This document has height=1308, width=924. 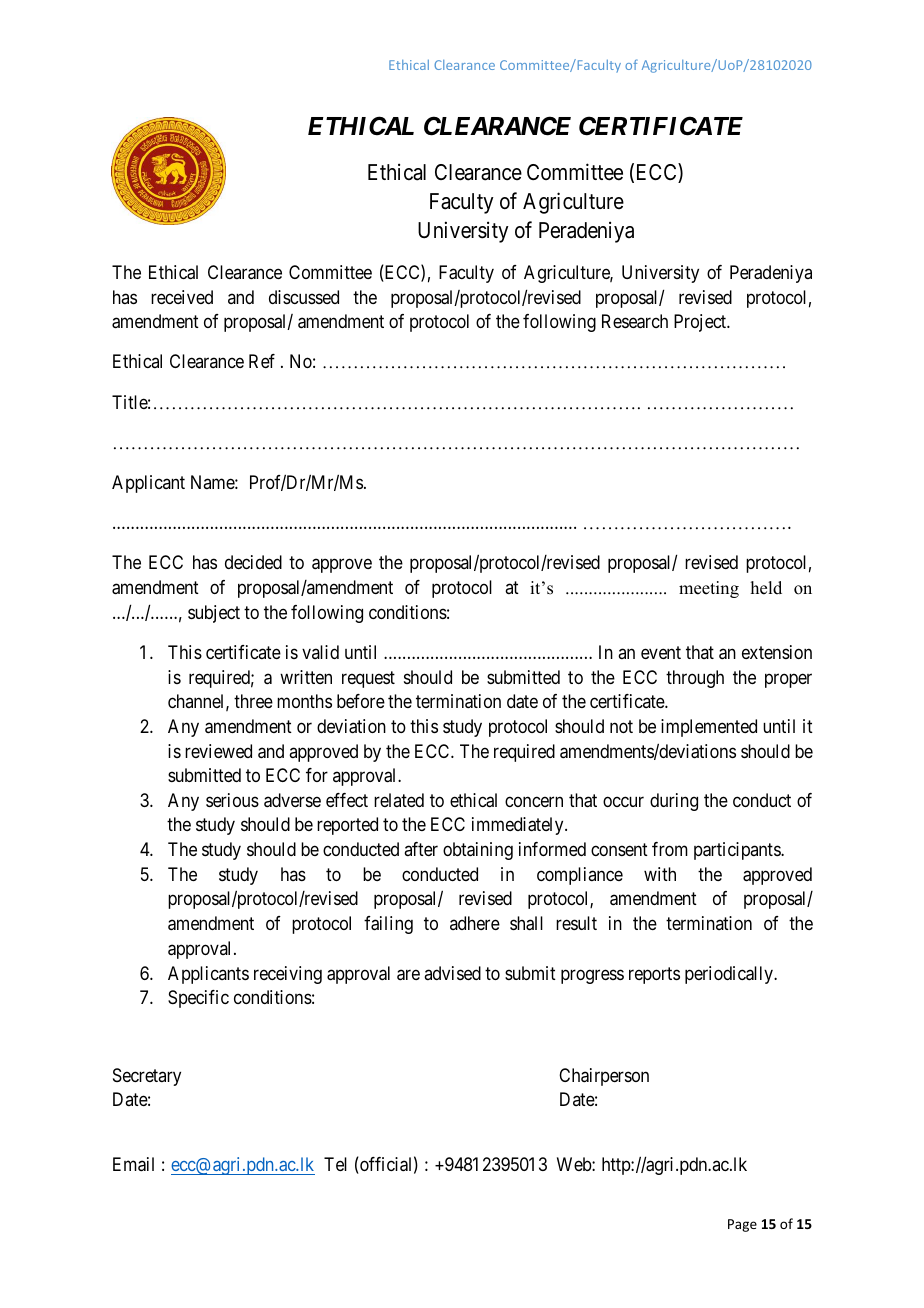 What do you see at coordinates (304, 297) in the document?
I see `discussed` at bounding box center [304, 297].
